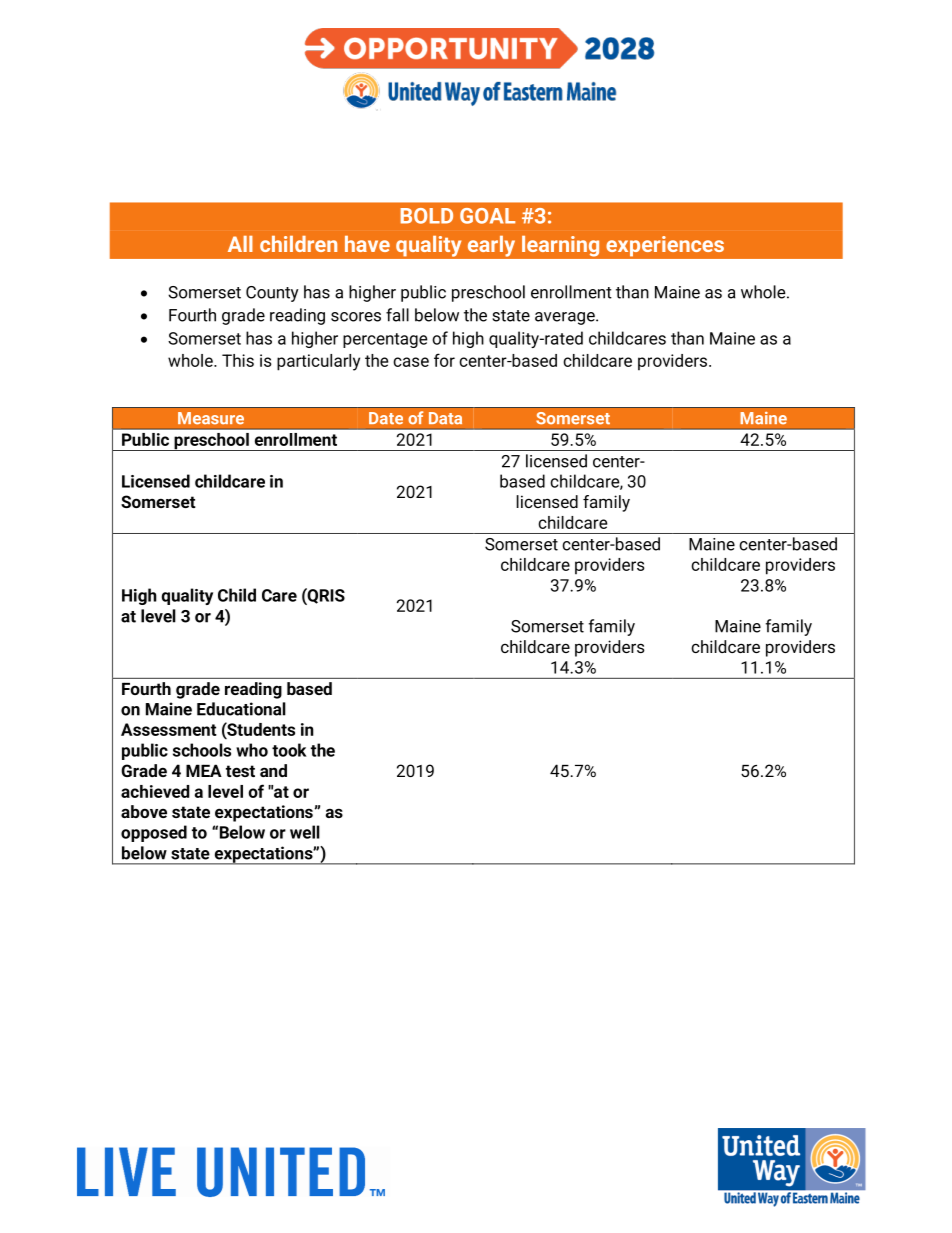 Image resolution: width=952 pixels, height=1233 pixels. What do you see at coordinates (487, 216) in the screenshot?
I see `GOAL` at bounding box center [487, 216].
